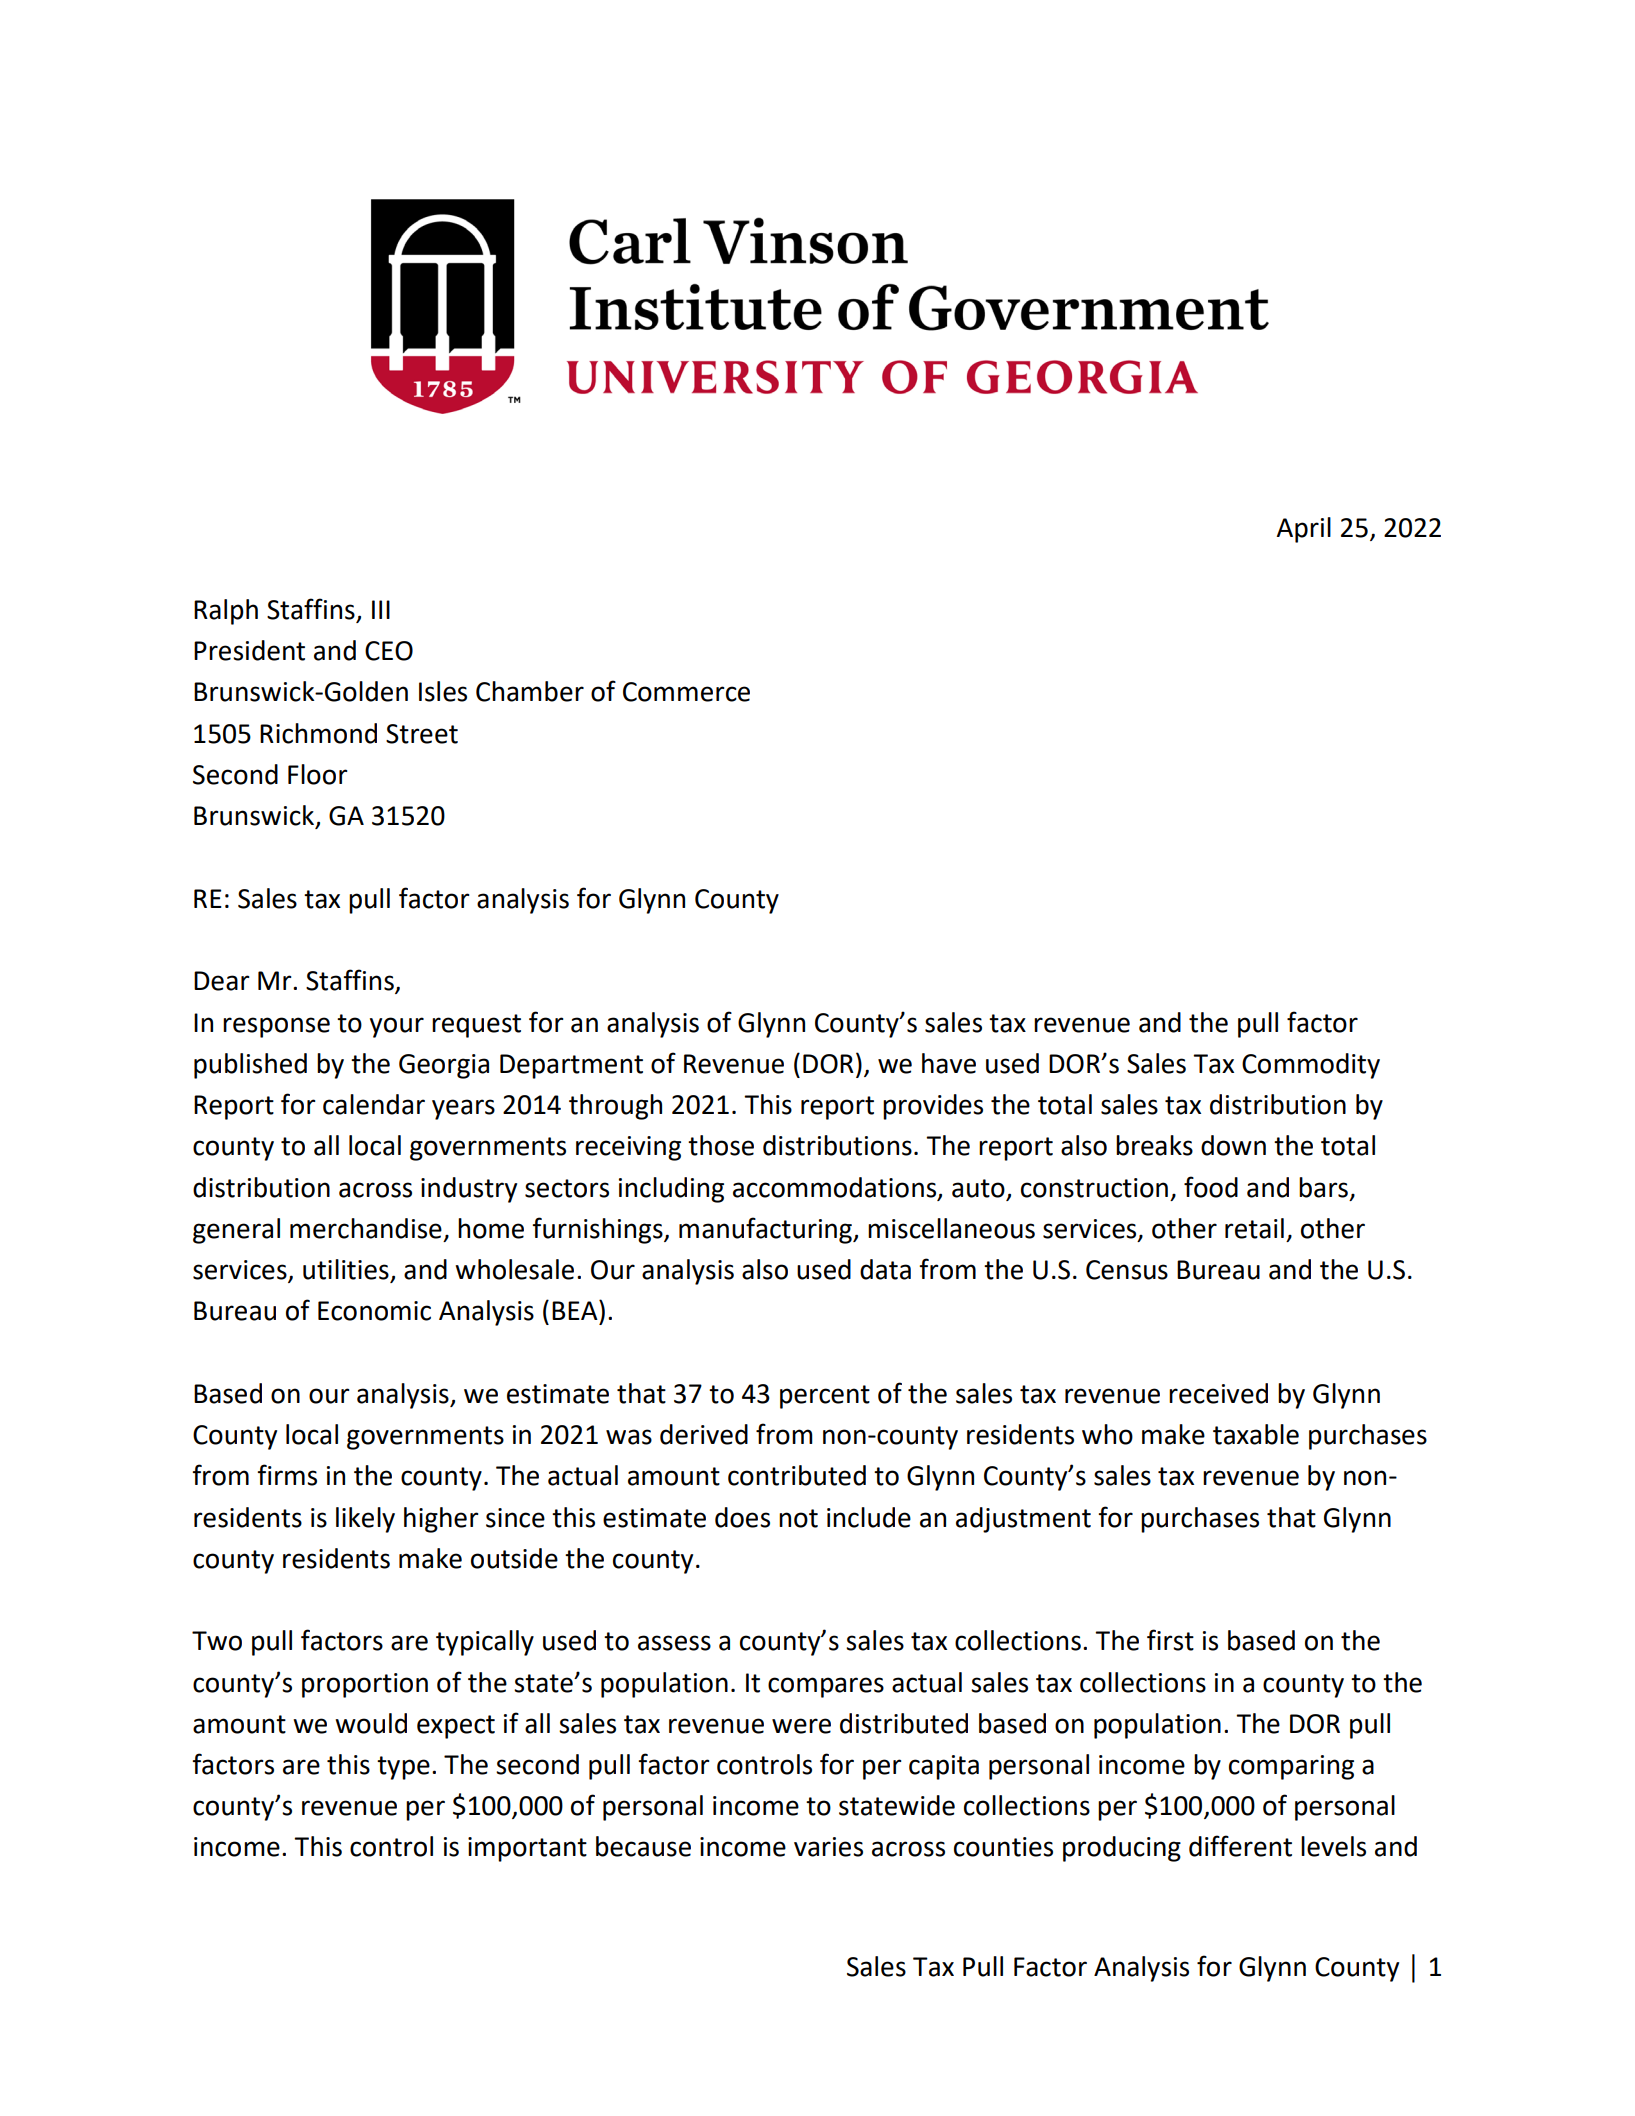 The image size is (1635, 2116). What do you see at coordinates (366, 1228) in the page?
I see `merchandise` at bounding box center [366, 1228].
